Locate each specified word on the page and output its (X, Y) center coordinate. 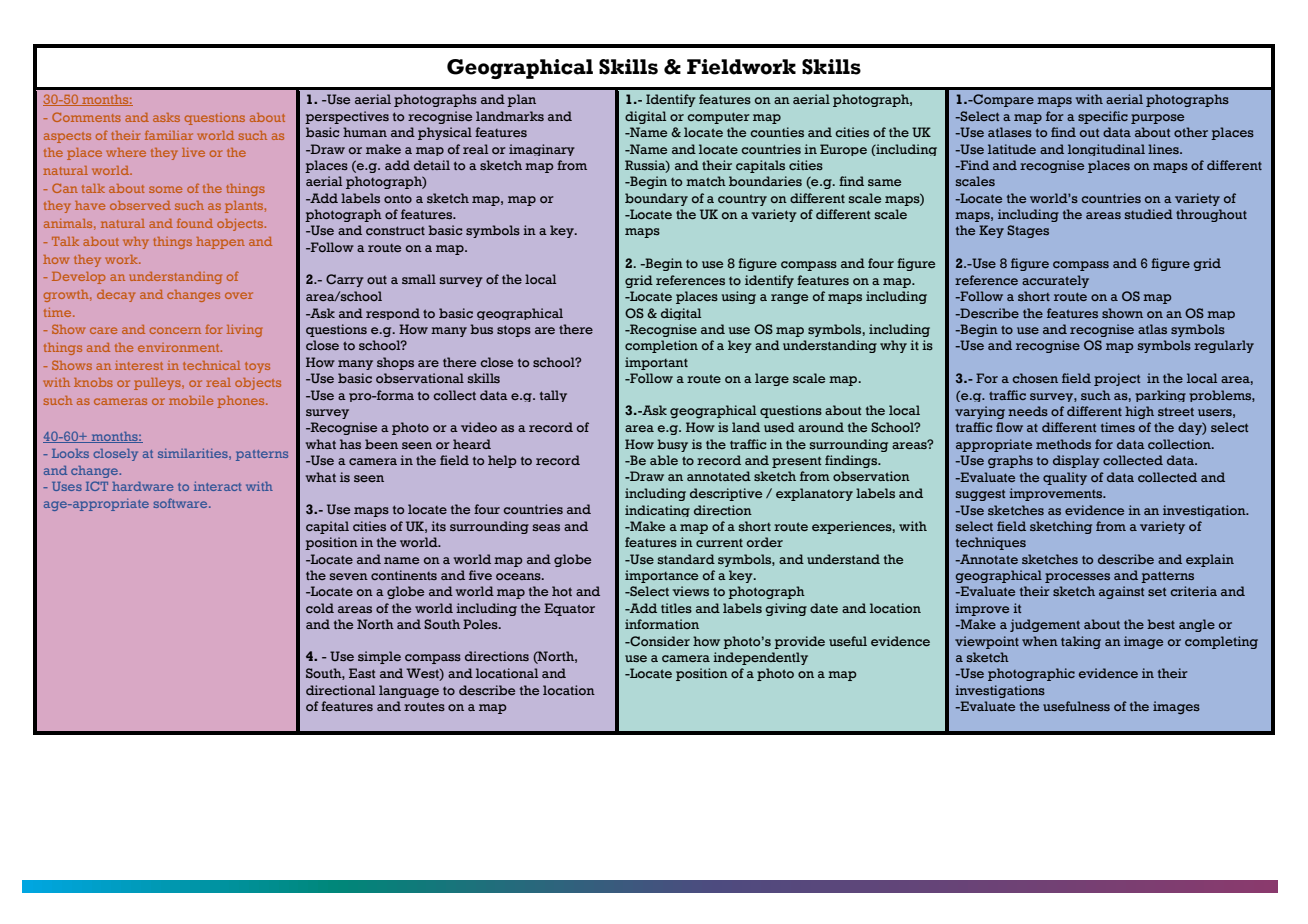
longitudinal (1106, 150)
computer (718, 118)
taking (1081, 642)
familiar (169, 135)
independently (760, 658)
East (362, 673)
